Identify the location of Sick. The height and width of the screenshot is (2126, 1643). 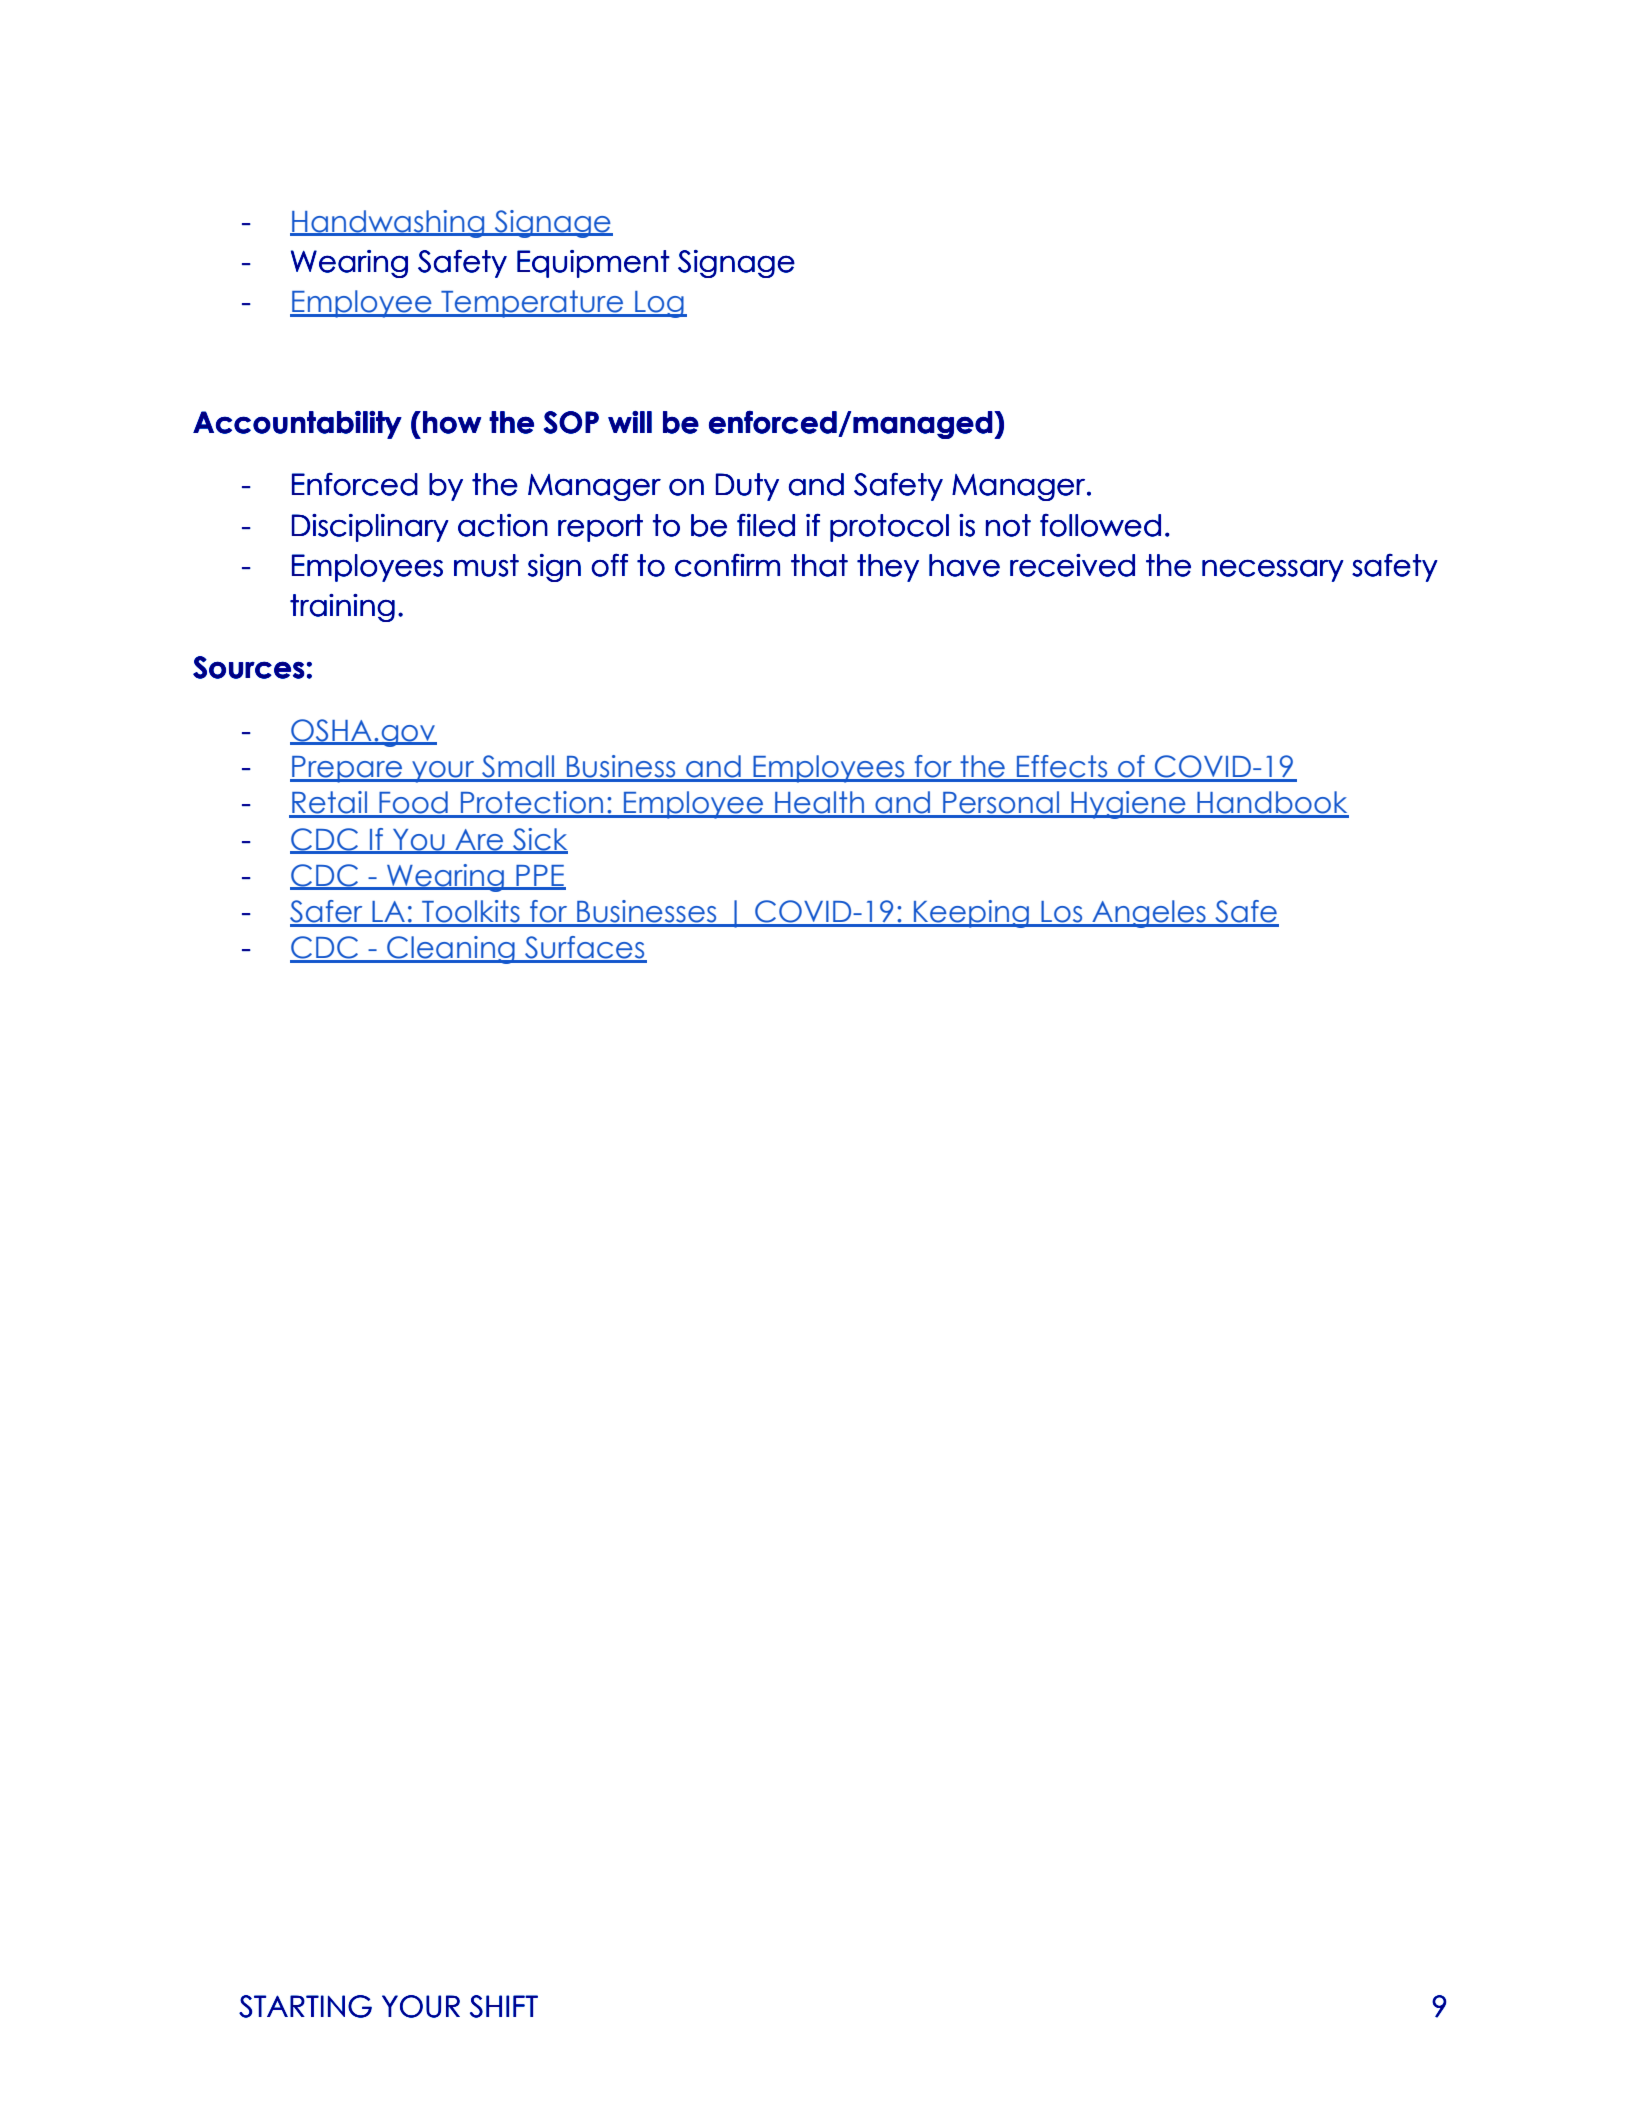
(539, 840).
